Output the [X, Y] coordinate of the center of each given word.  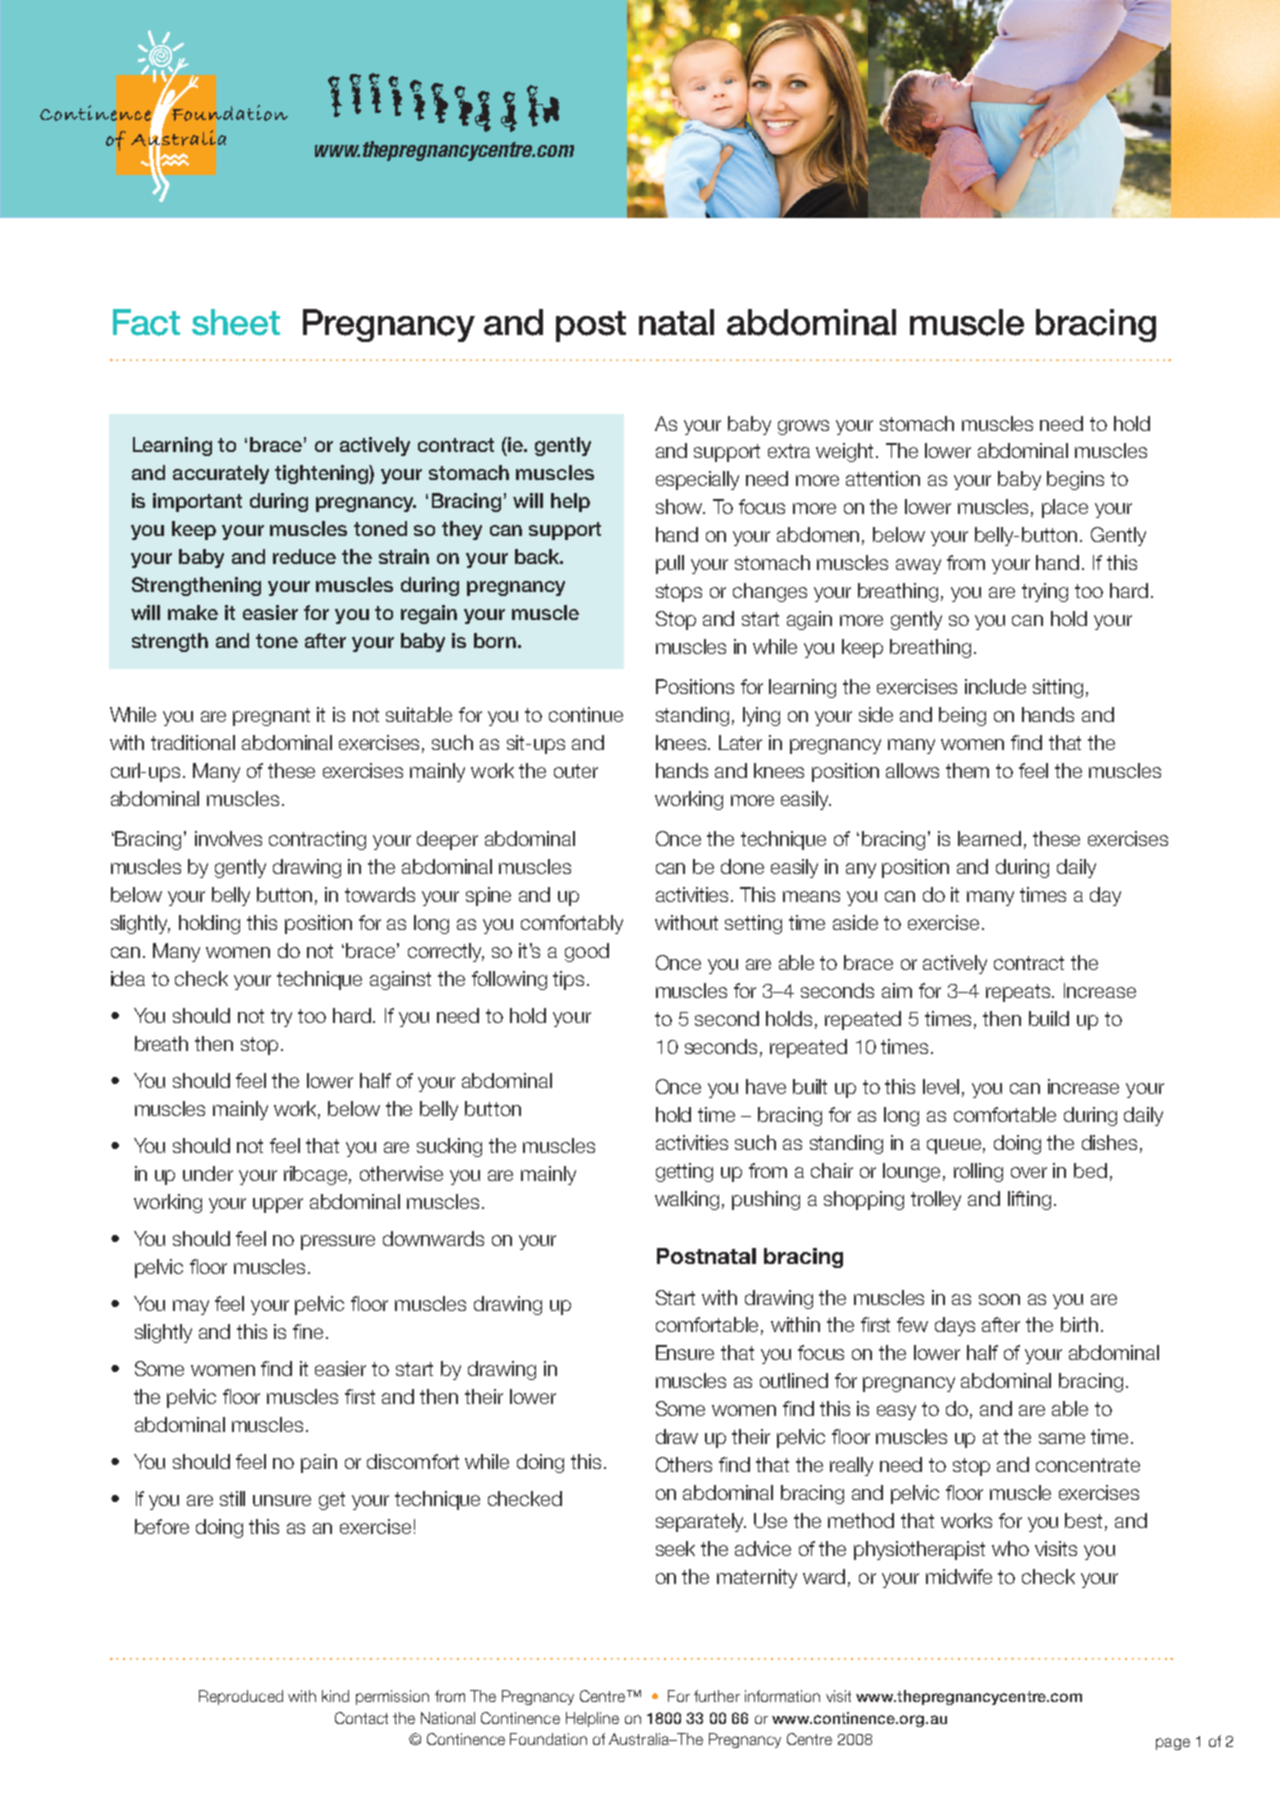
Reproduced [241, 1697]
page [1173, 1744]
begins [1075, 480]
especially [697, 480]
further [717, 1696]
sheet [236, 322]
